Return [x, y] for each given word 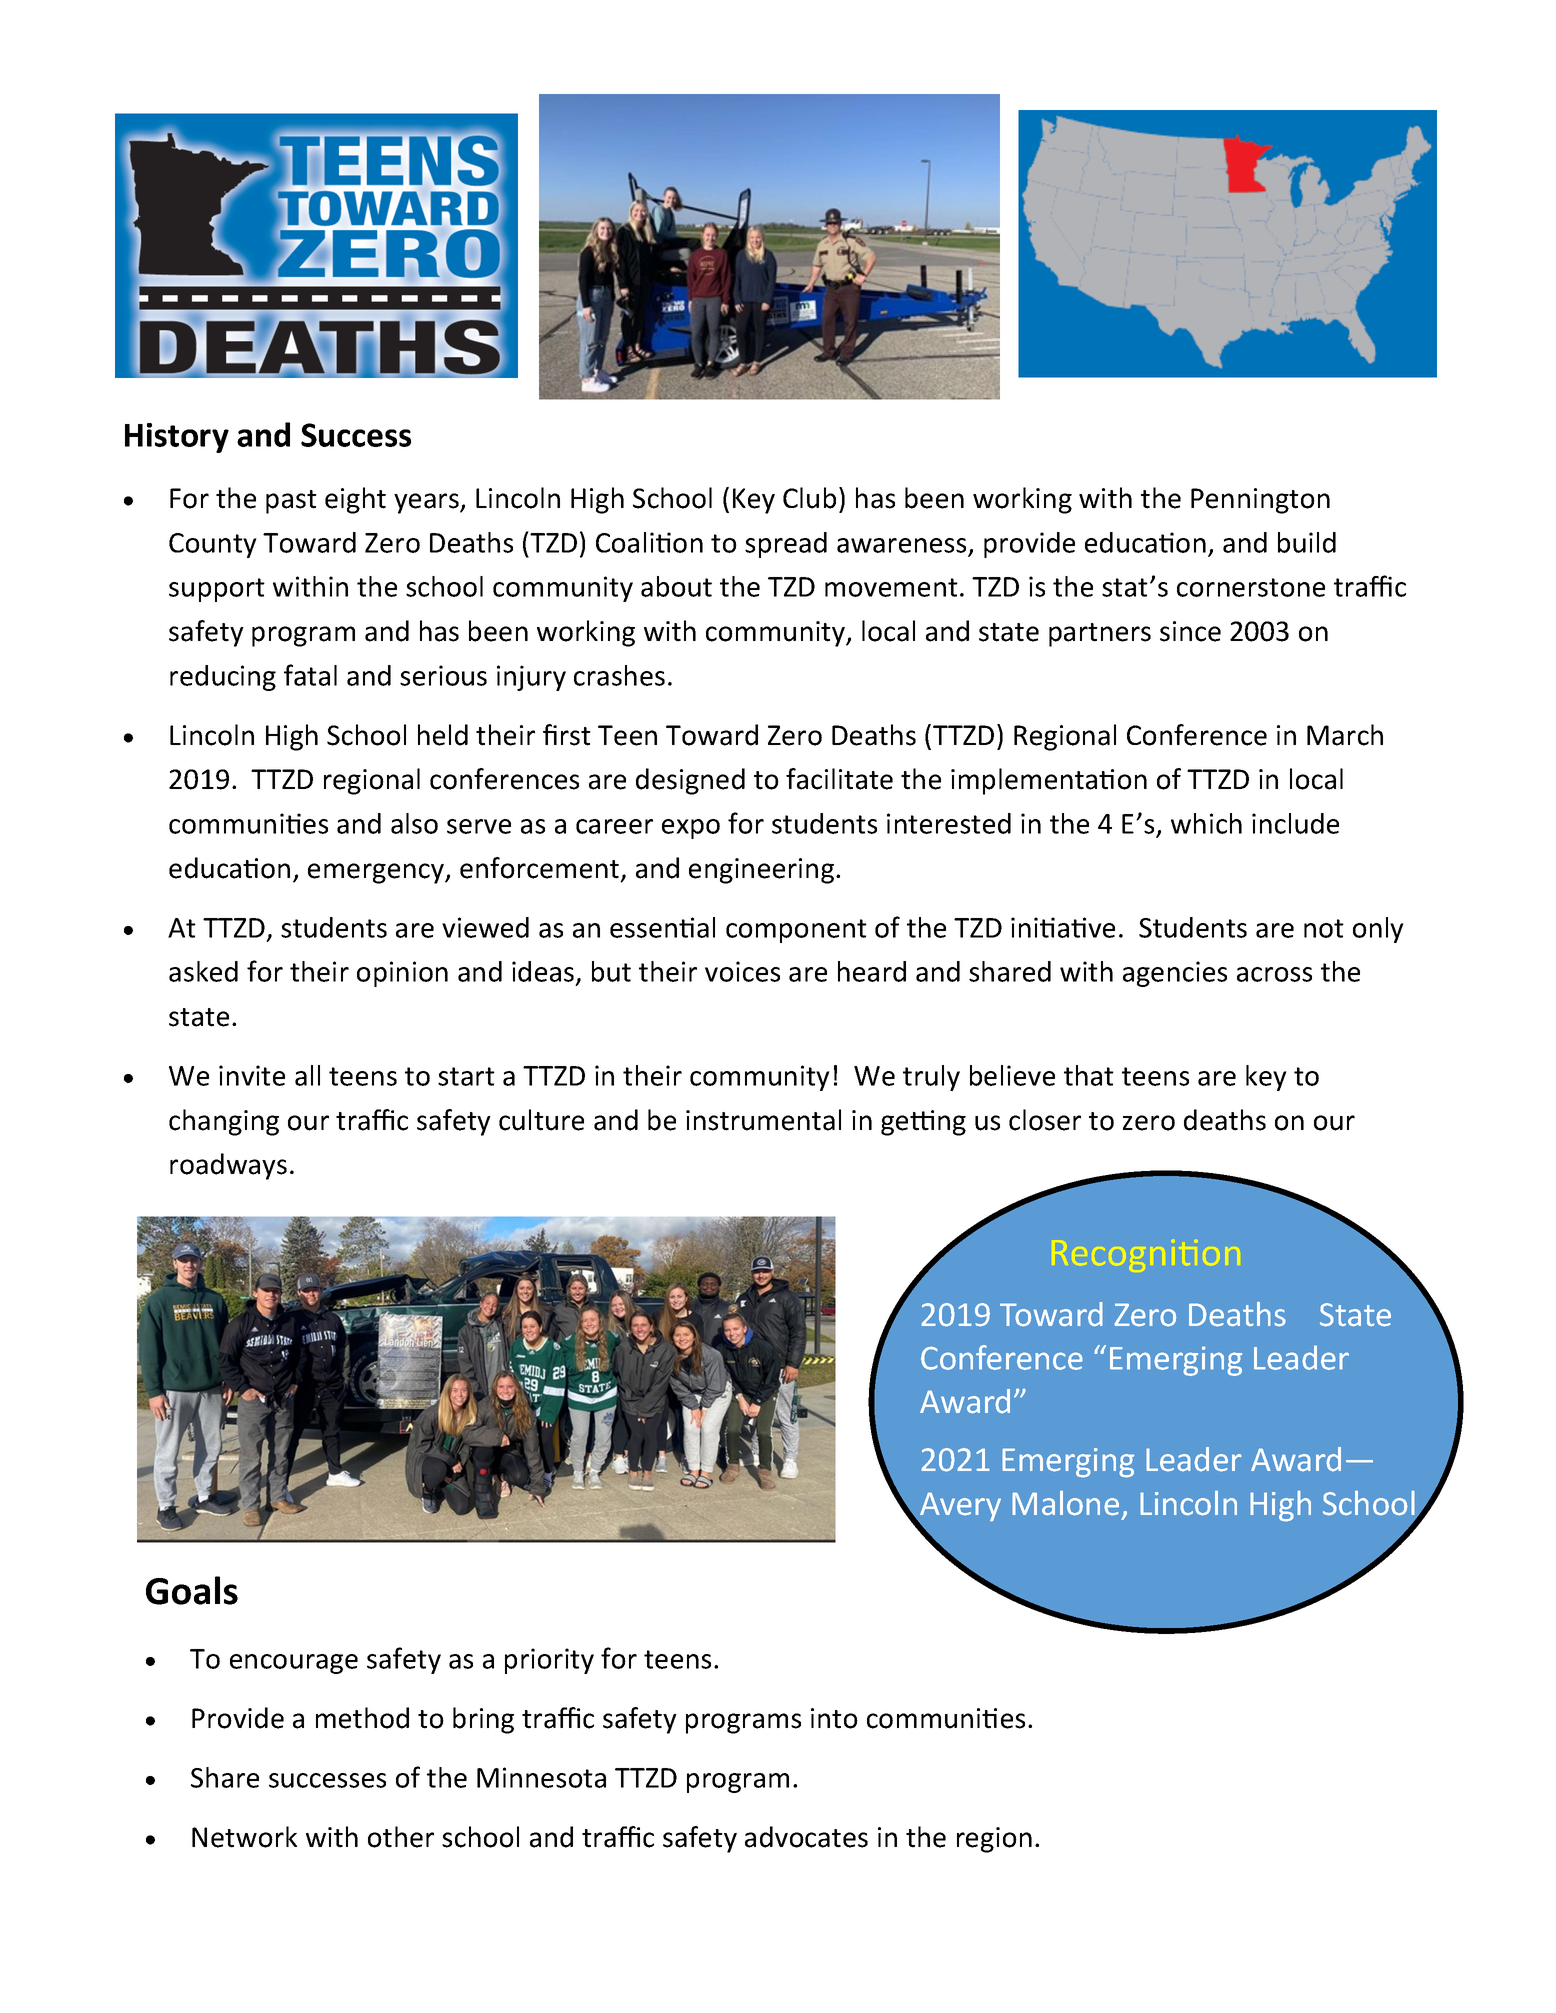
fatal [310, 675]
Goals [192, 1590]
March [1345, 735]
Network [244, 1837]
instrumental [763, 1120]
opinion [402, 974]
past [291, 502]
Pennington [1260, 501]
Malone [1065, 1503]
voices [742, 971]
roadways [228, 1166]
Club [809, 498]
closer [1045, 1120]
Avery [959, 1508]
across [1274, 974]
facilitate [839, 779]
